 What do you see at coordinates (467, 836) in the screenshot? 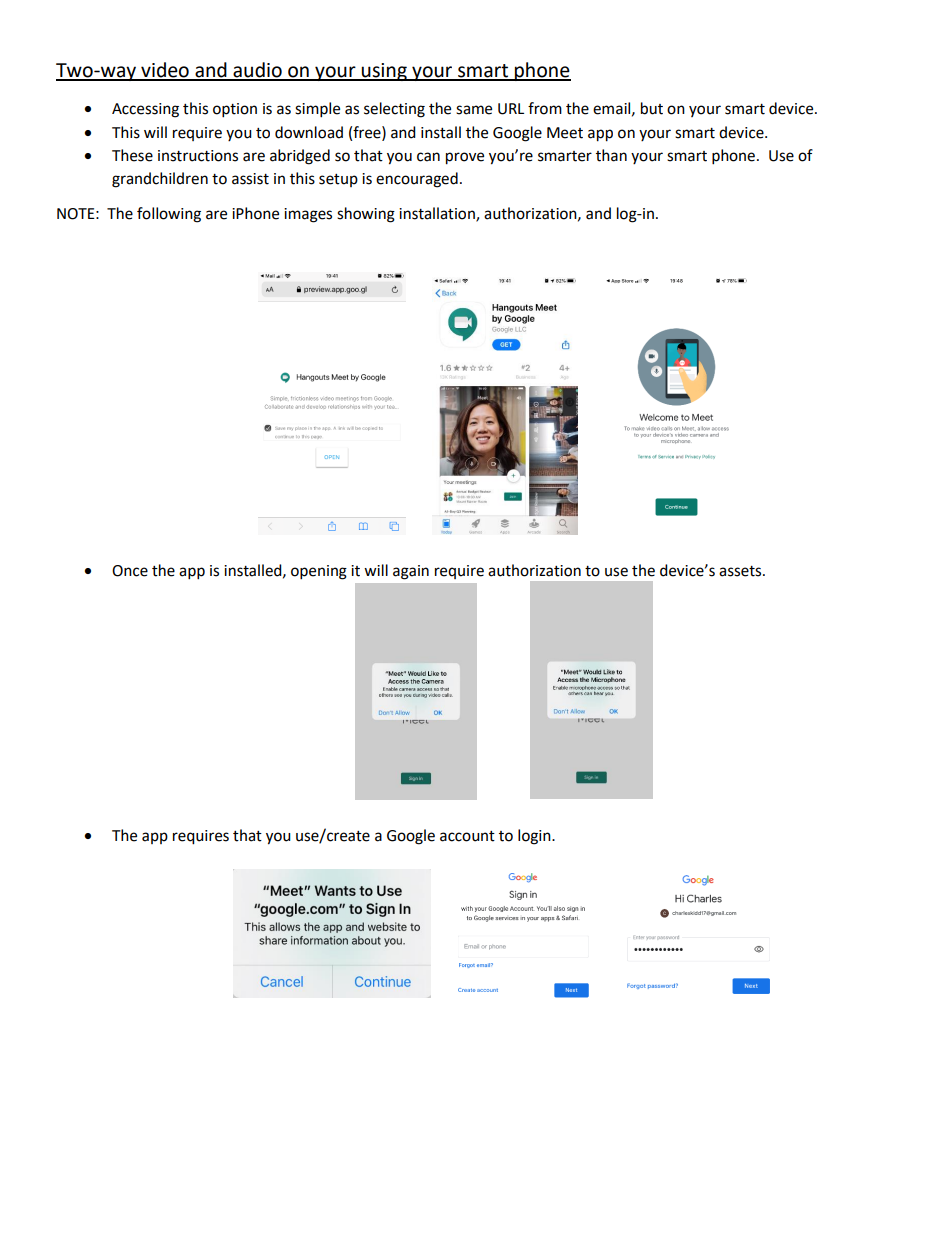
I see `account` at bounding box center [467, 836].
